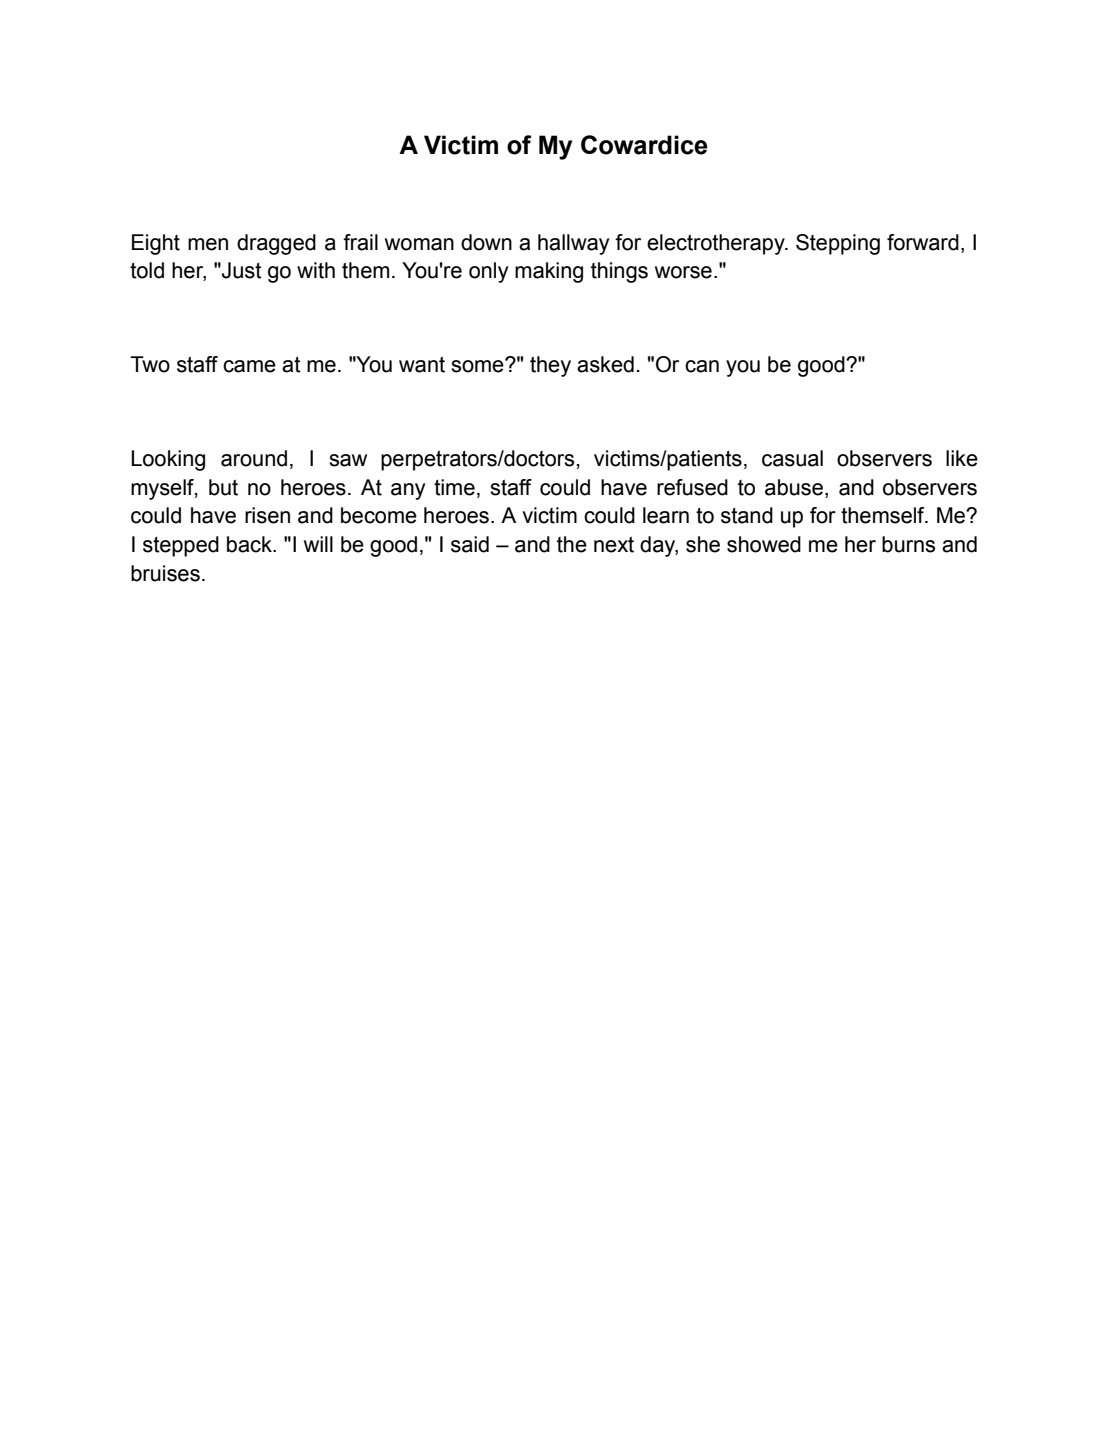 This document has width=1109, height=1436. Describe the element at coordinates (644, 145) in the document. I see `Cowardice` at that location.
